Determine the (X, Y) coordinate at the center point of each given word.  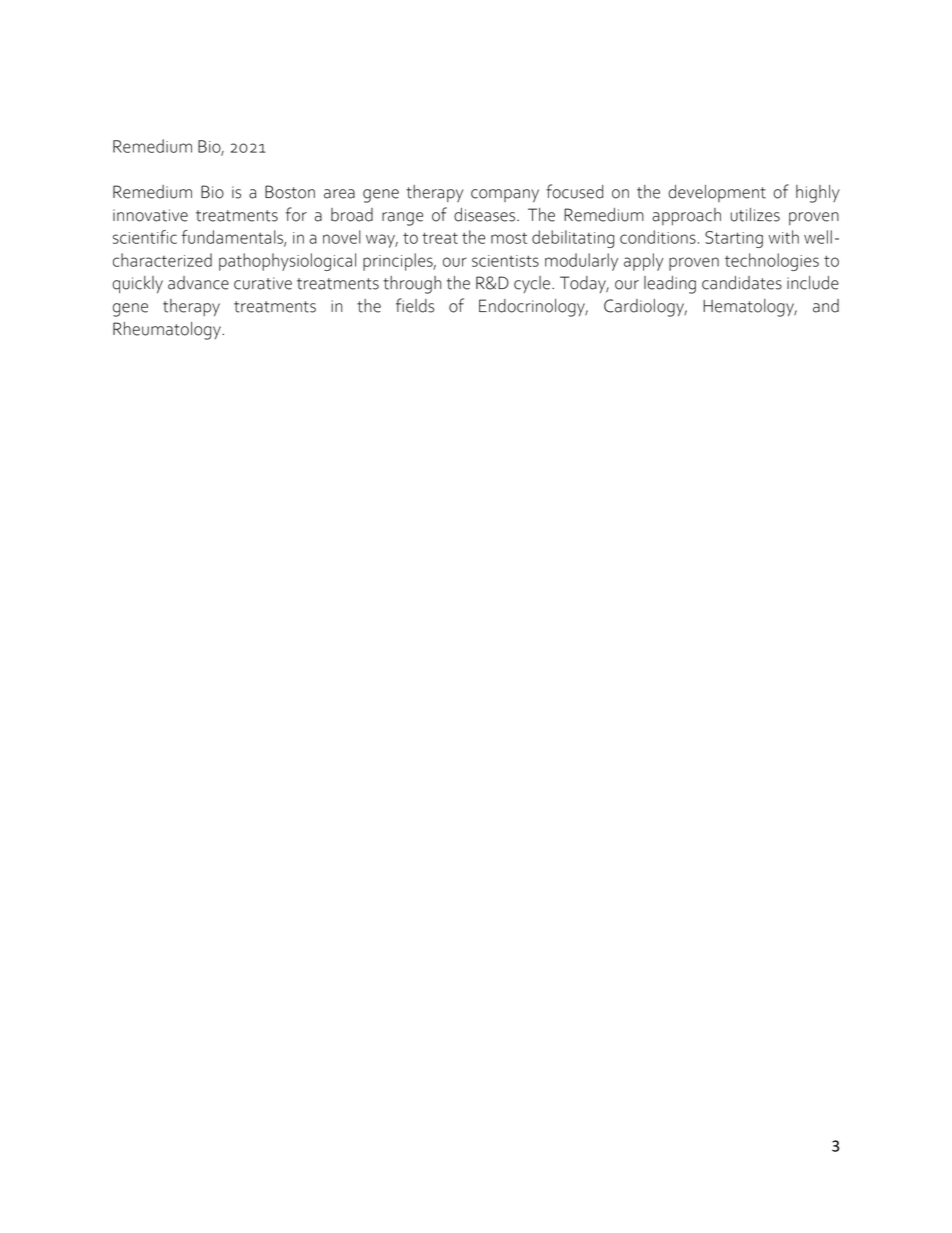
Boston (290, 192)
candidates (742, 283)
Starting (734, 239)
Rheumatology (168, 331)
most (509, 238)
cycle (532, 284)
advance (198, 283)
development (717, 193)
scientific (145, 237)
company (505, 196)
